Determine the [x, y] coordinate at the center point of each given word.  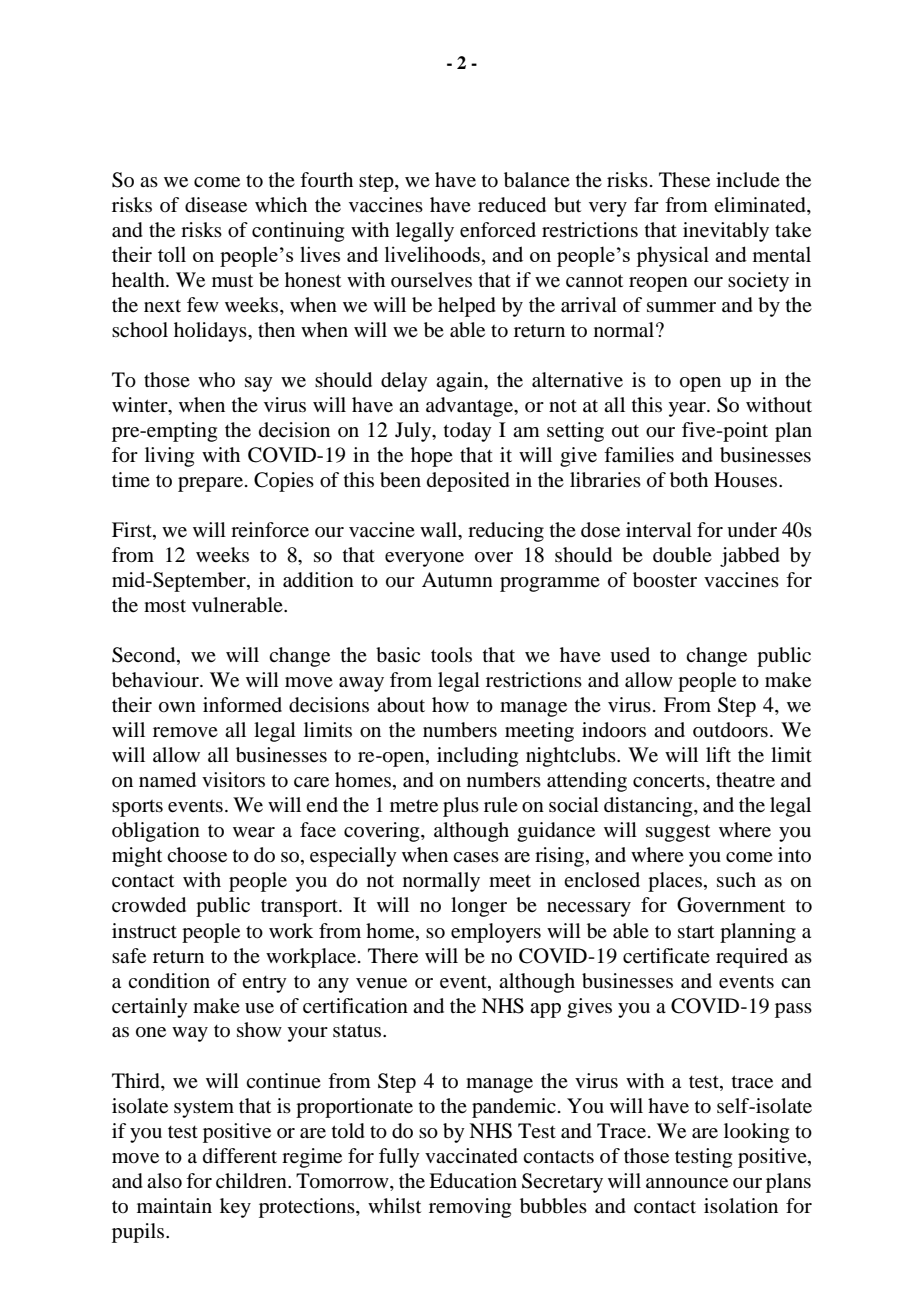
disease [216, 205]
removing [470, 1208]
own [177, 707]
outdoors [730, 730]
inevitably [726, 232]
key [235, 1208]
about [401, 705]
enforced [498, 230]
